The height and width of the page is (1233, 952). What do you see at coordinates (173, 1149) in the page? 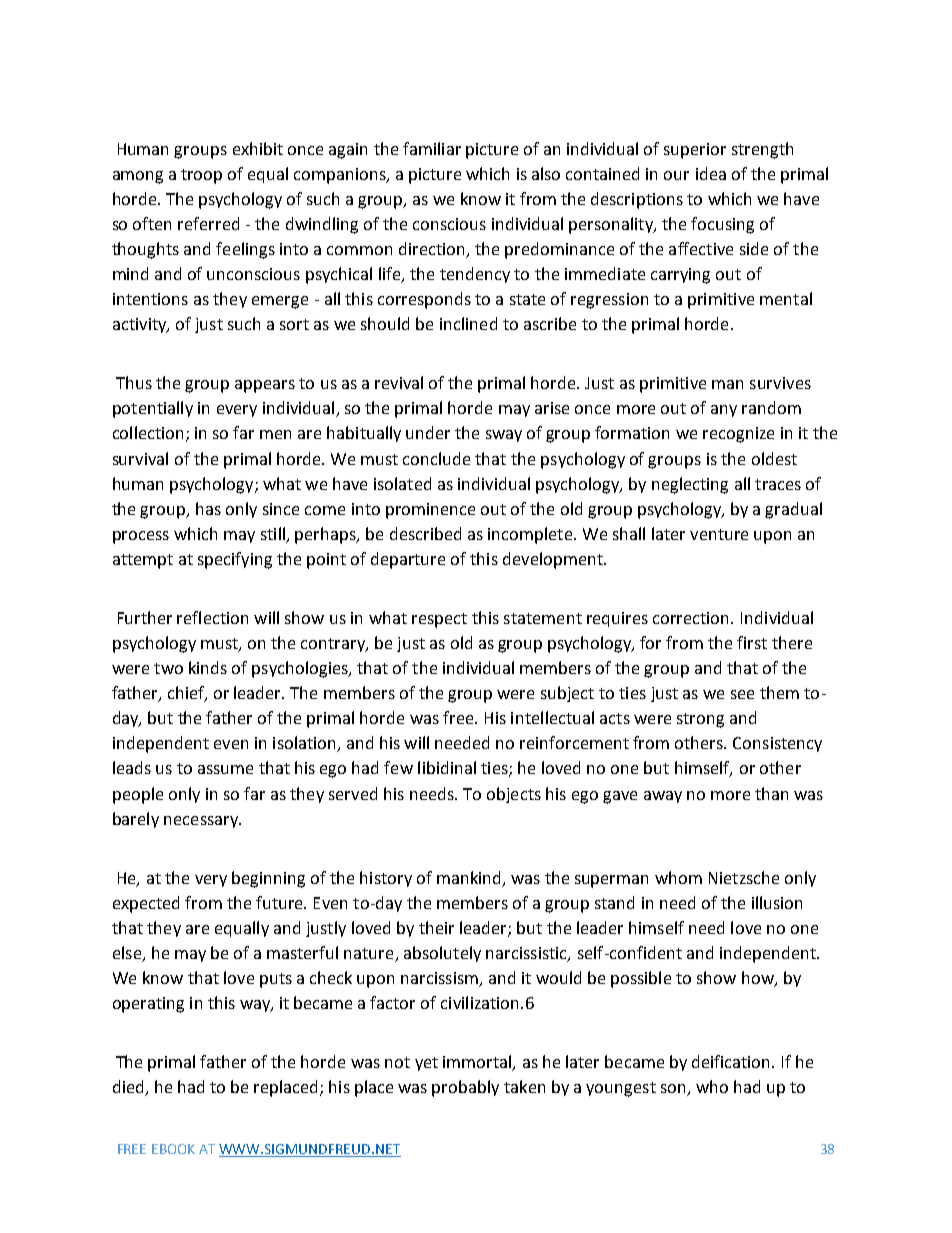
I see `EBOOK` at bounding box center [173, 1149].
